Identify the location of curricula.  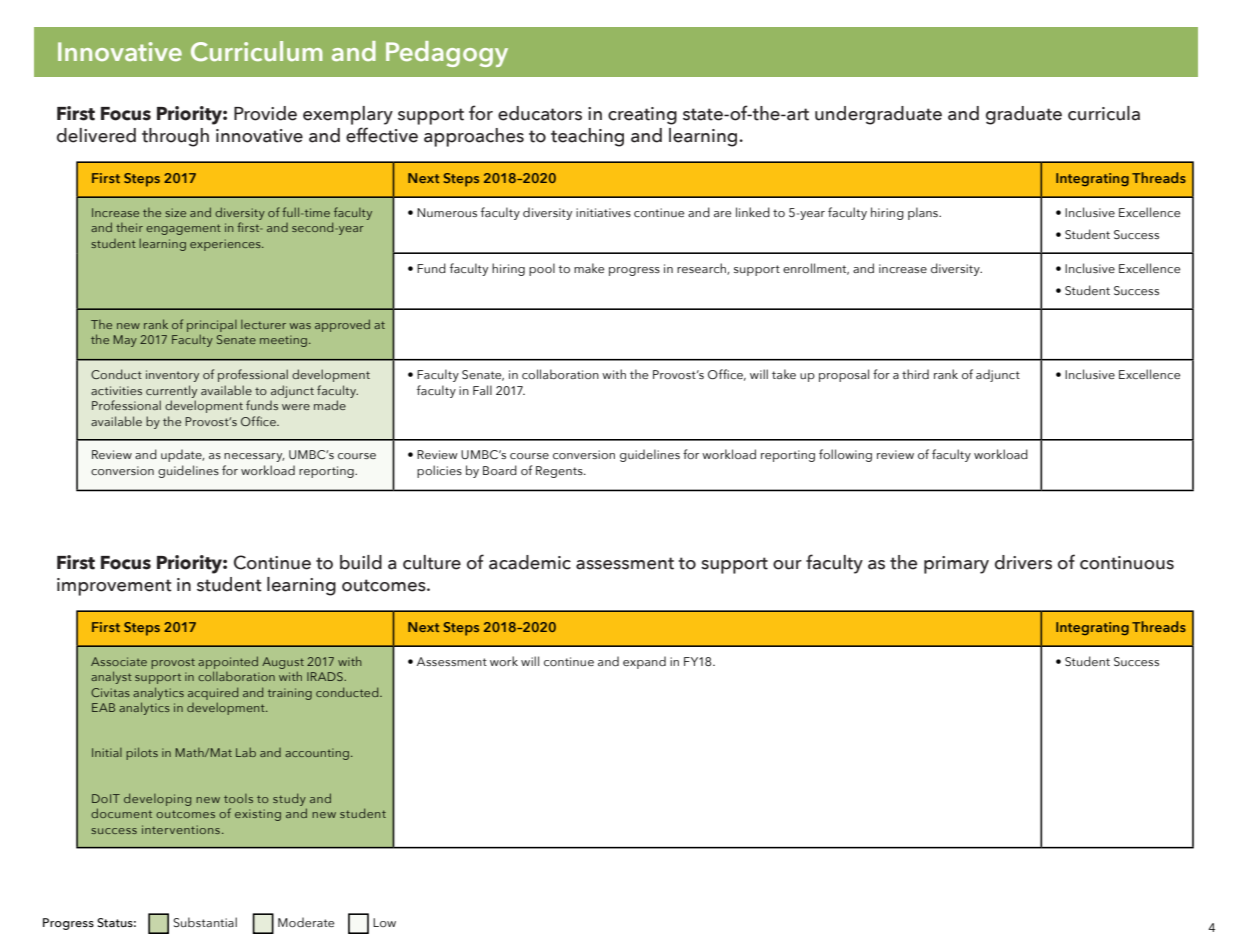
(1104, 113).
